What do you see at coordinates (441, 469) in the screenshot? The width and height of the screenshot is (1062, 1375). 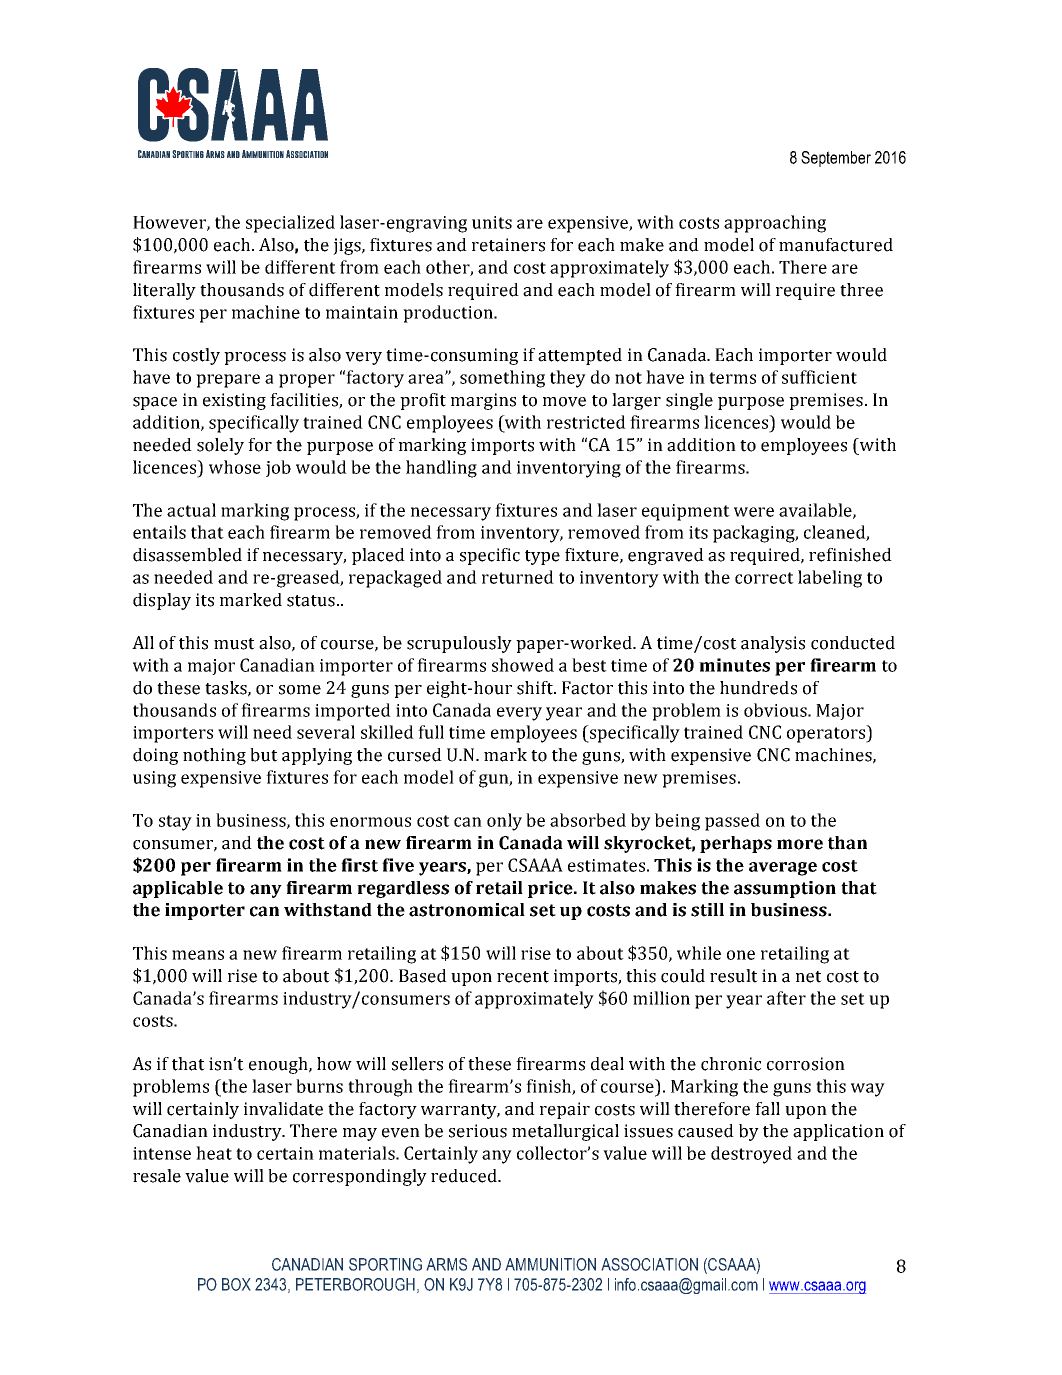 I see `handling` at bounding box center [441, 469].
